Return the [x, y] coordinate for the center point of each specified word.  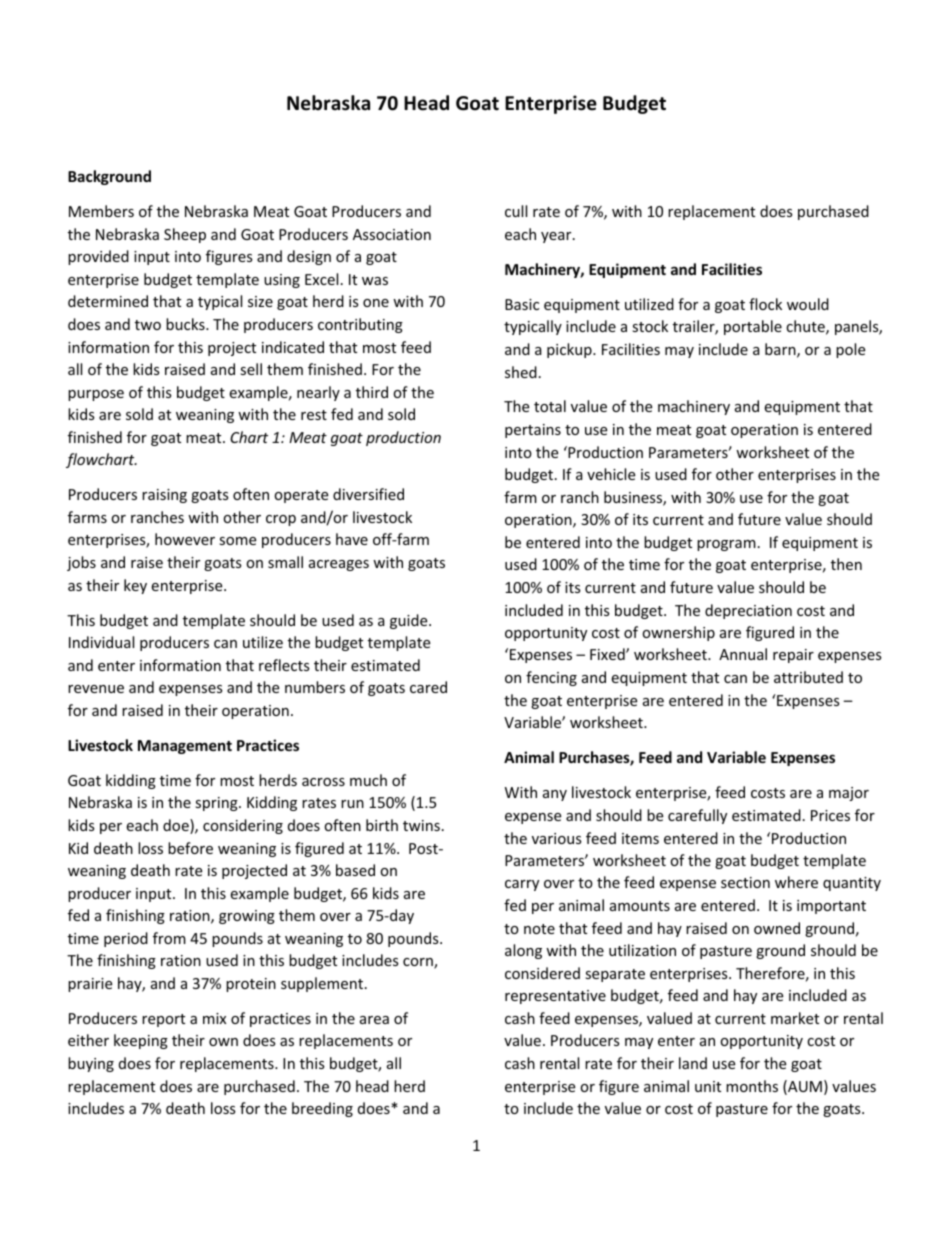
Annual [743, 654]
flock [765, 304]
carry [522, 885]
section [745, 882]
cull [516, 211]
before [190, 848]
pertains [533, 431]
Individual [101, 642]
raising [164, 496]
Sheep [185, 235]
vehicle [611, 474]
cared [428, 687]
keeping [141, 1041]
